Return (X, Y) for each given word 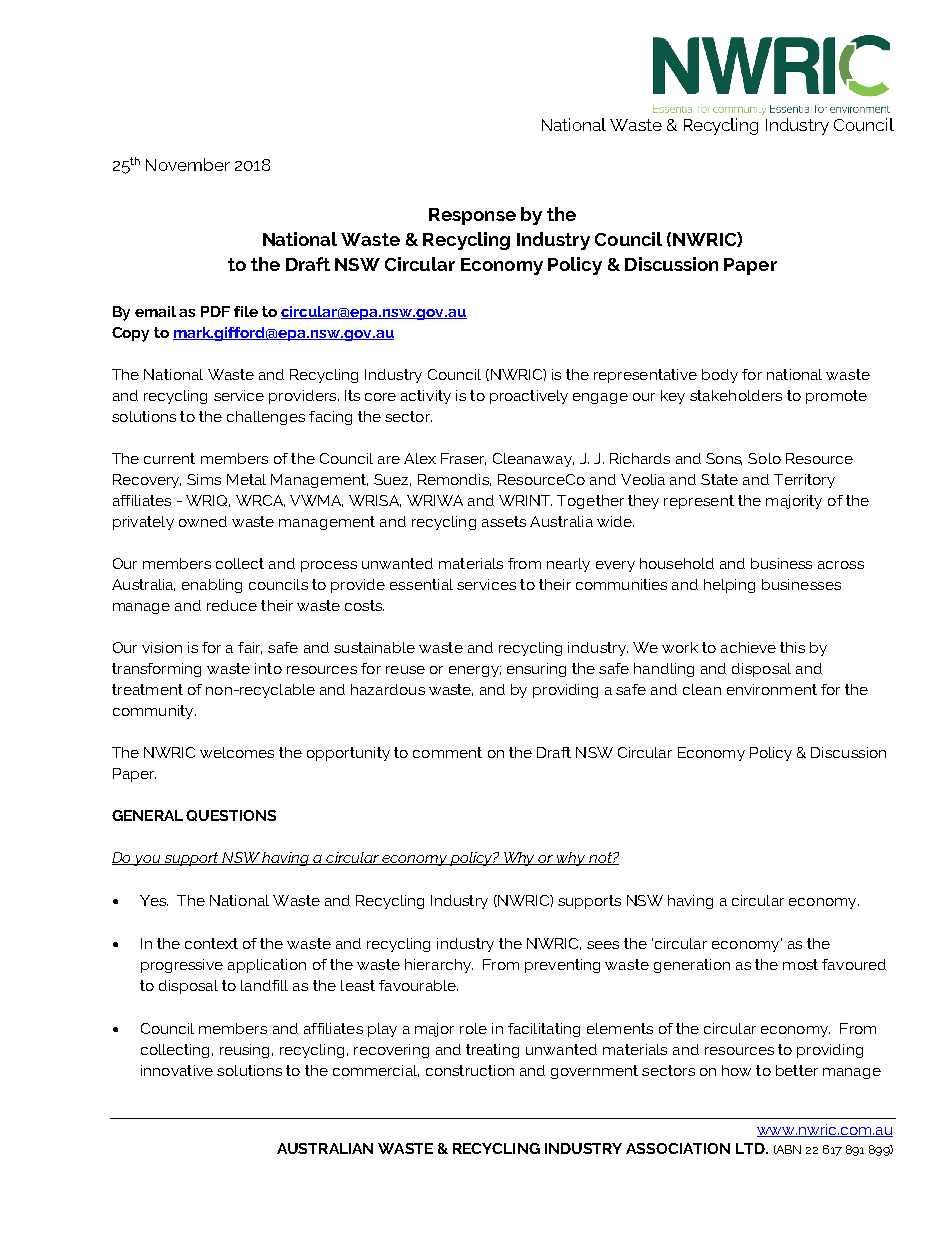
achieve (748, 647)
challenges (266, 418)
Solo (764, 458)
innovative (177, 1070)
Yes (154, 900)
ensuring (536, 670)
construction (470, 1070)
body (720, 376)
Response (472, 216)
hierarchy (439, 966)
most (800, 964)
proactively (529, 397)
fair (250, 648)
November (188, 164)
